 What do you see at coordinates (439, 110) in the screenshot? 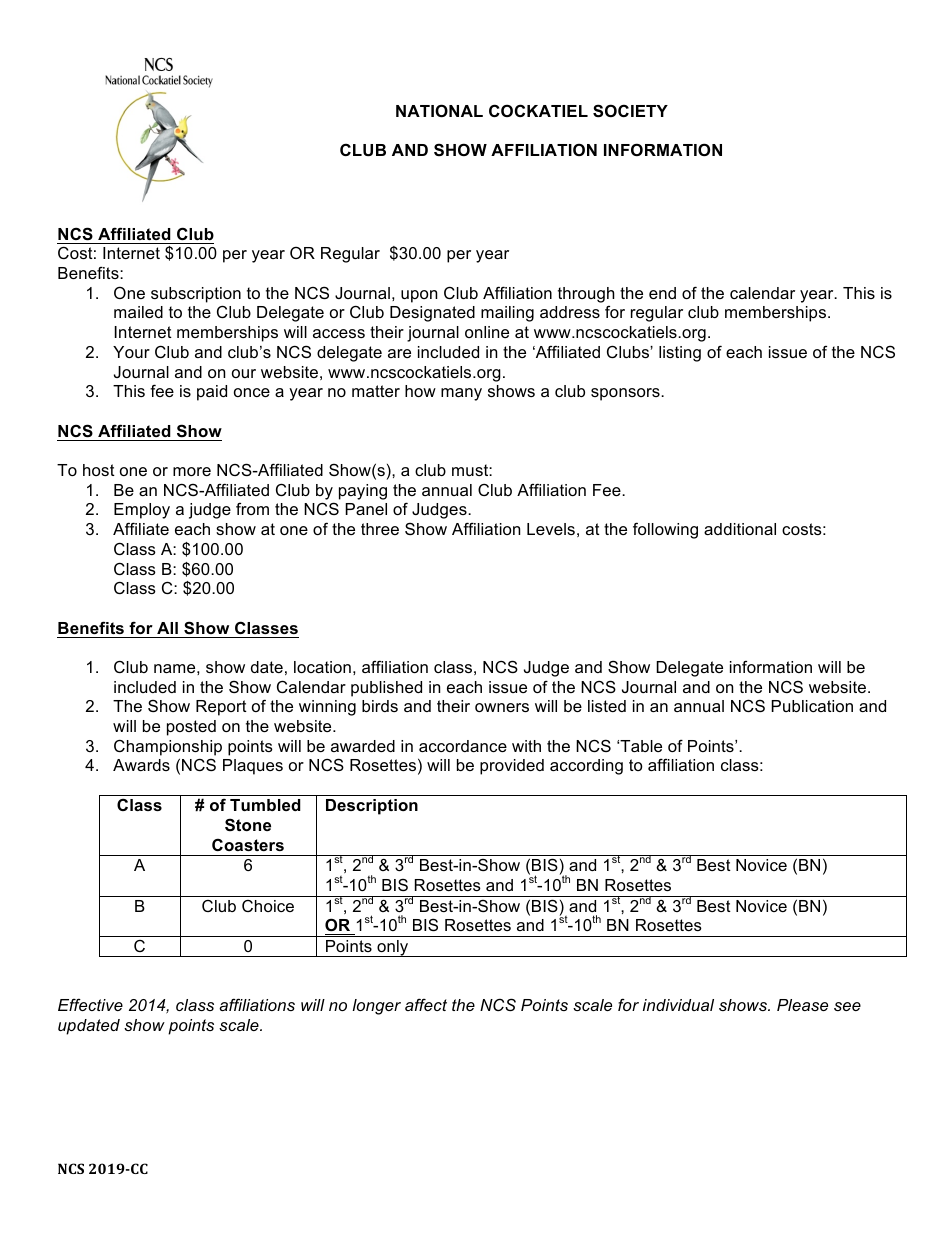
I see `NATIONAL` at bounding box center [439, 110].
